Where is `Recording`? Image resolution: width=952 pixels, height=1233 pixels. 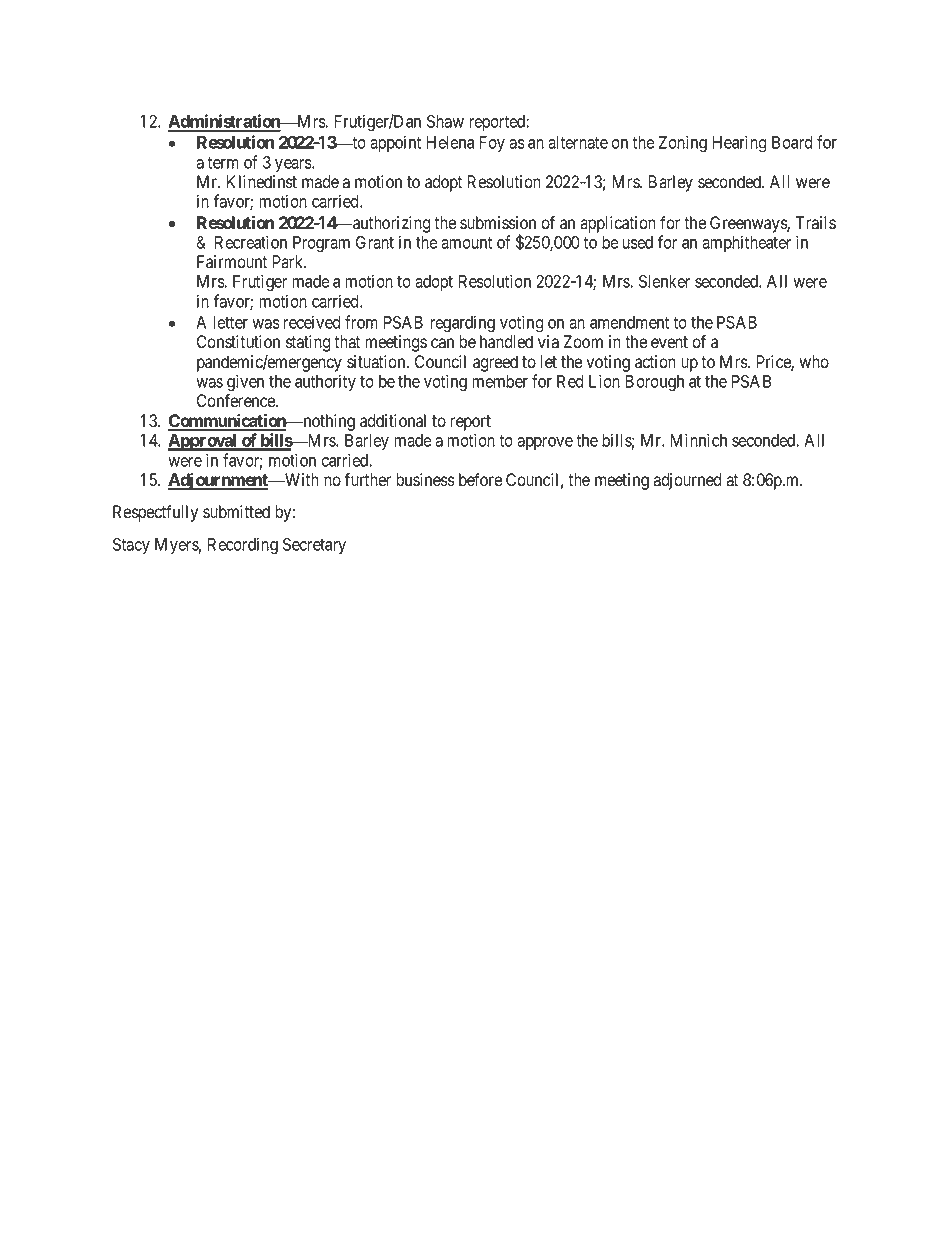 Recording is located at coordinates (242, 546).
